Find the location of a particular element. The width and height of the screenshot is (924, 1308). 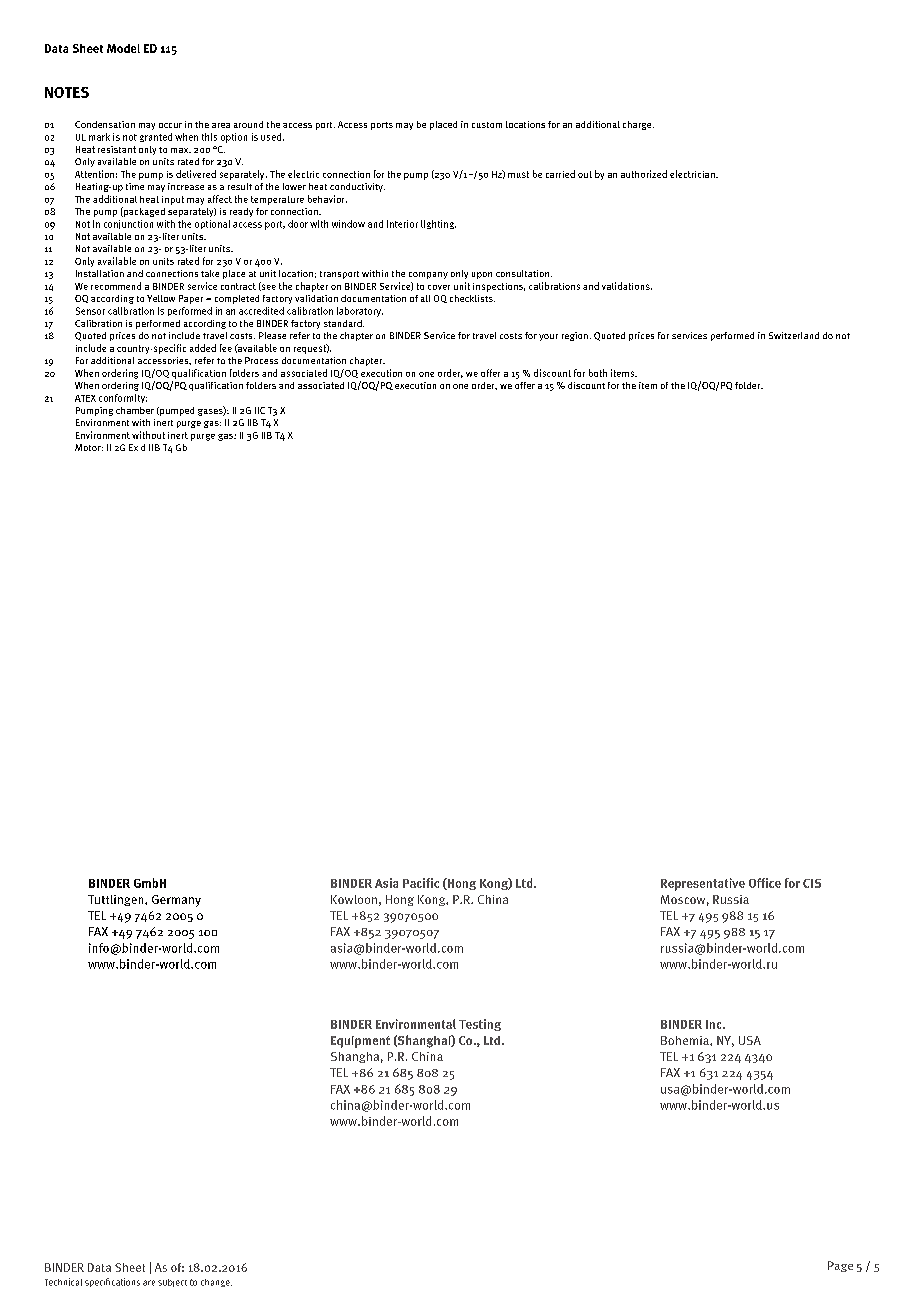

Switzerland is located at coordinates (794, 335).
